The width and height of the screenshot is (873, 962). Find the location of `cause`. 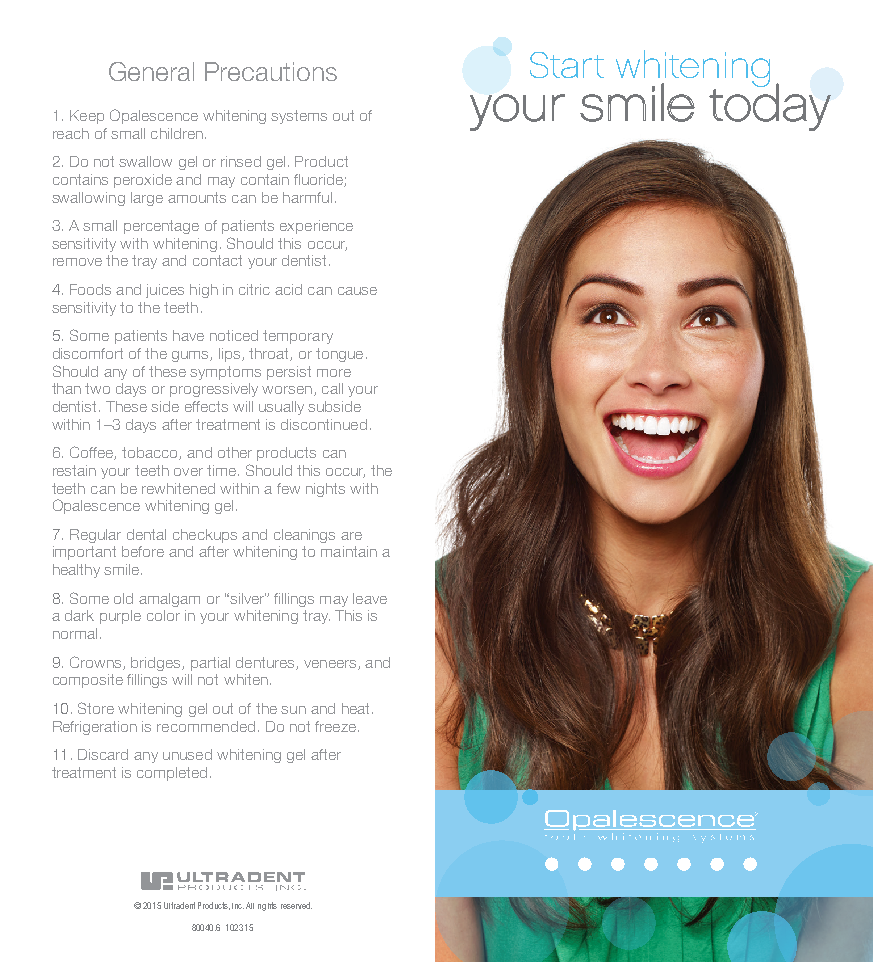

cause is located at coordinates (357, 291).
